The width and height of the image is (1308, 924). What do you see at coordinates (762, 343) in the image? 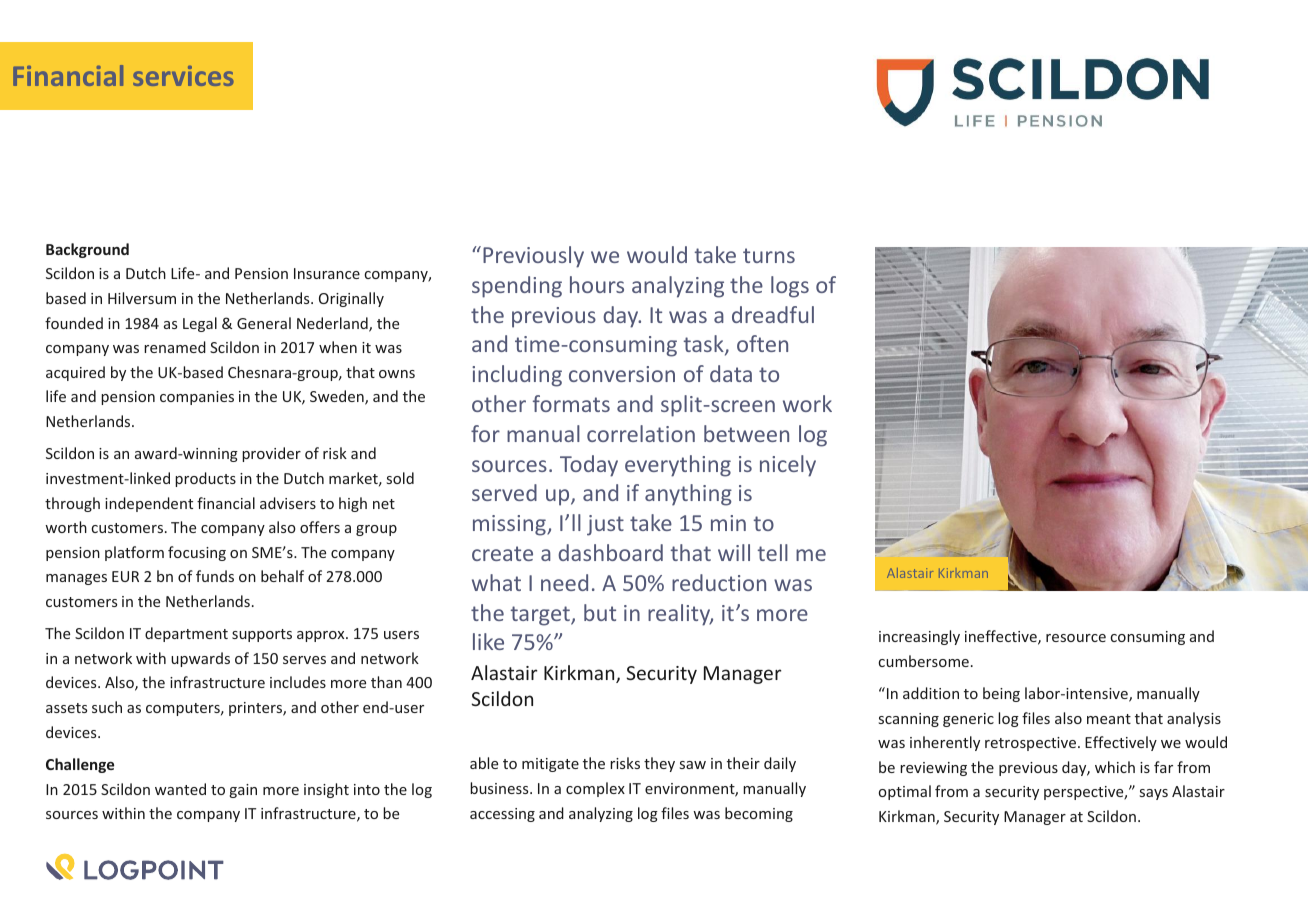
I see `often` at bounding box center [762, 343].
